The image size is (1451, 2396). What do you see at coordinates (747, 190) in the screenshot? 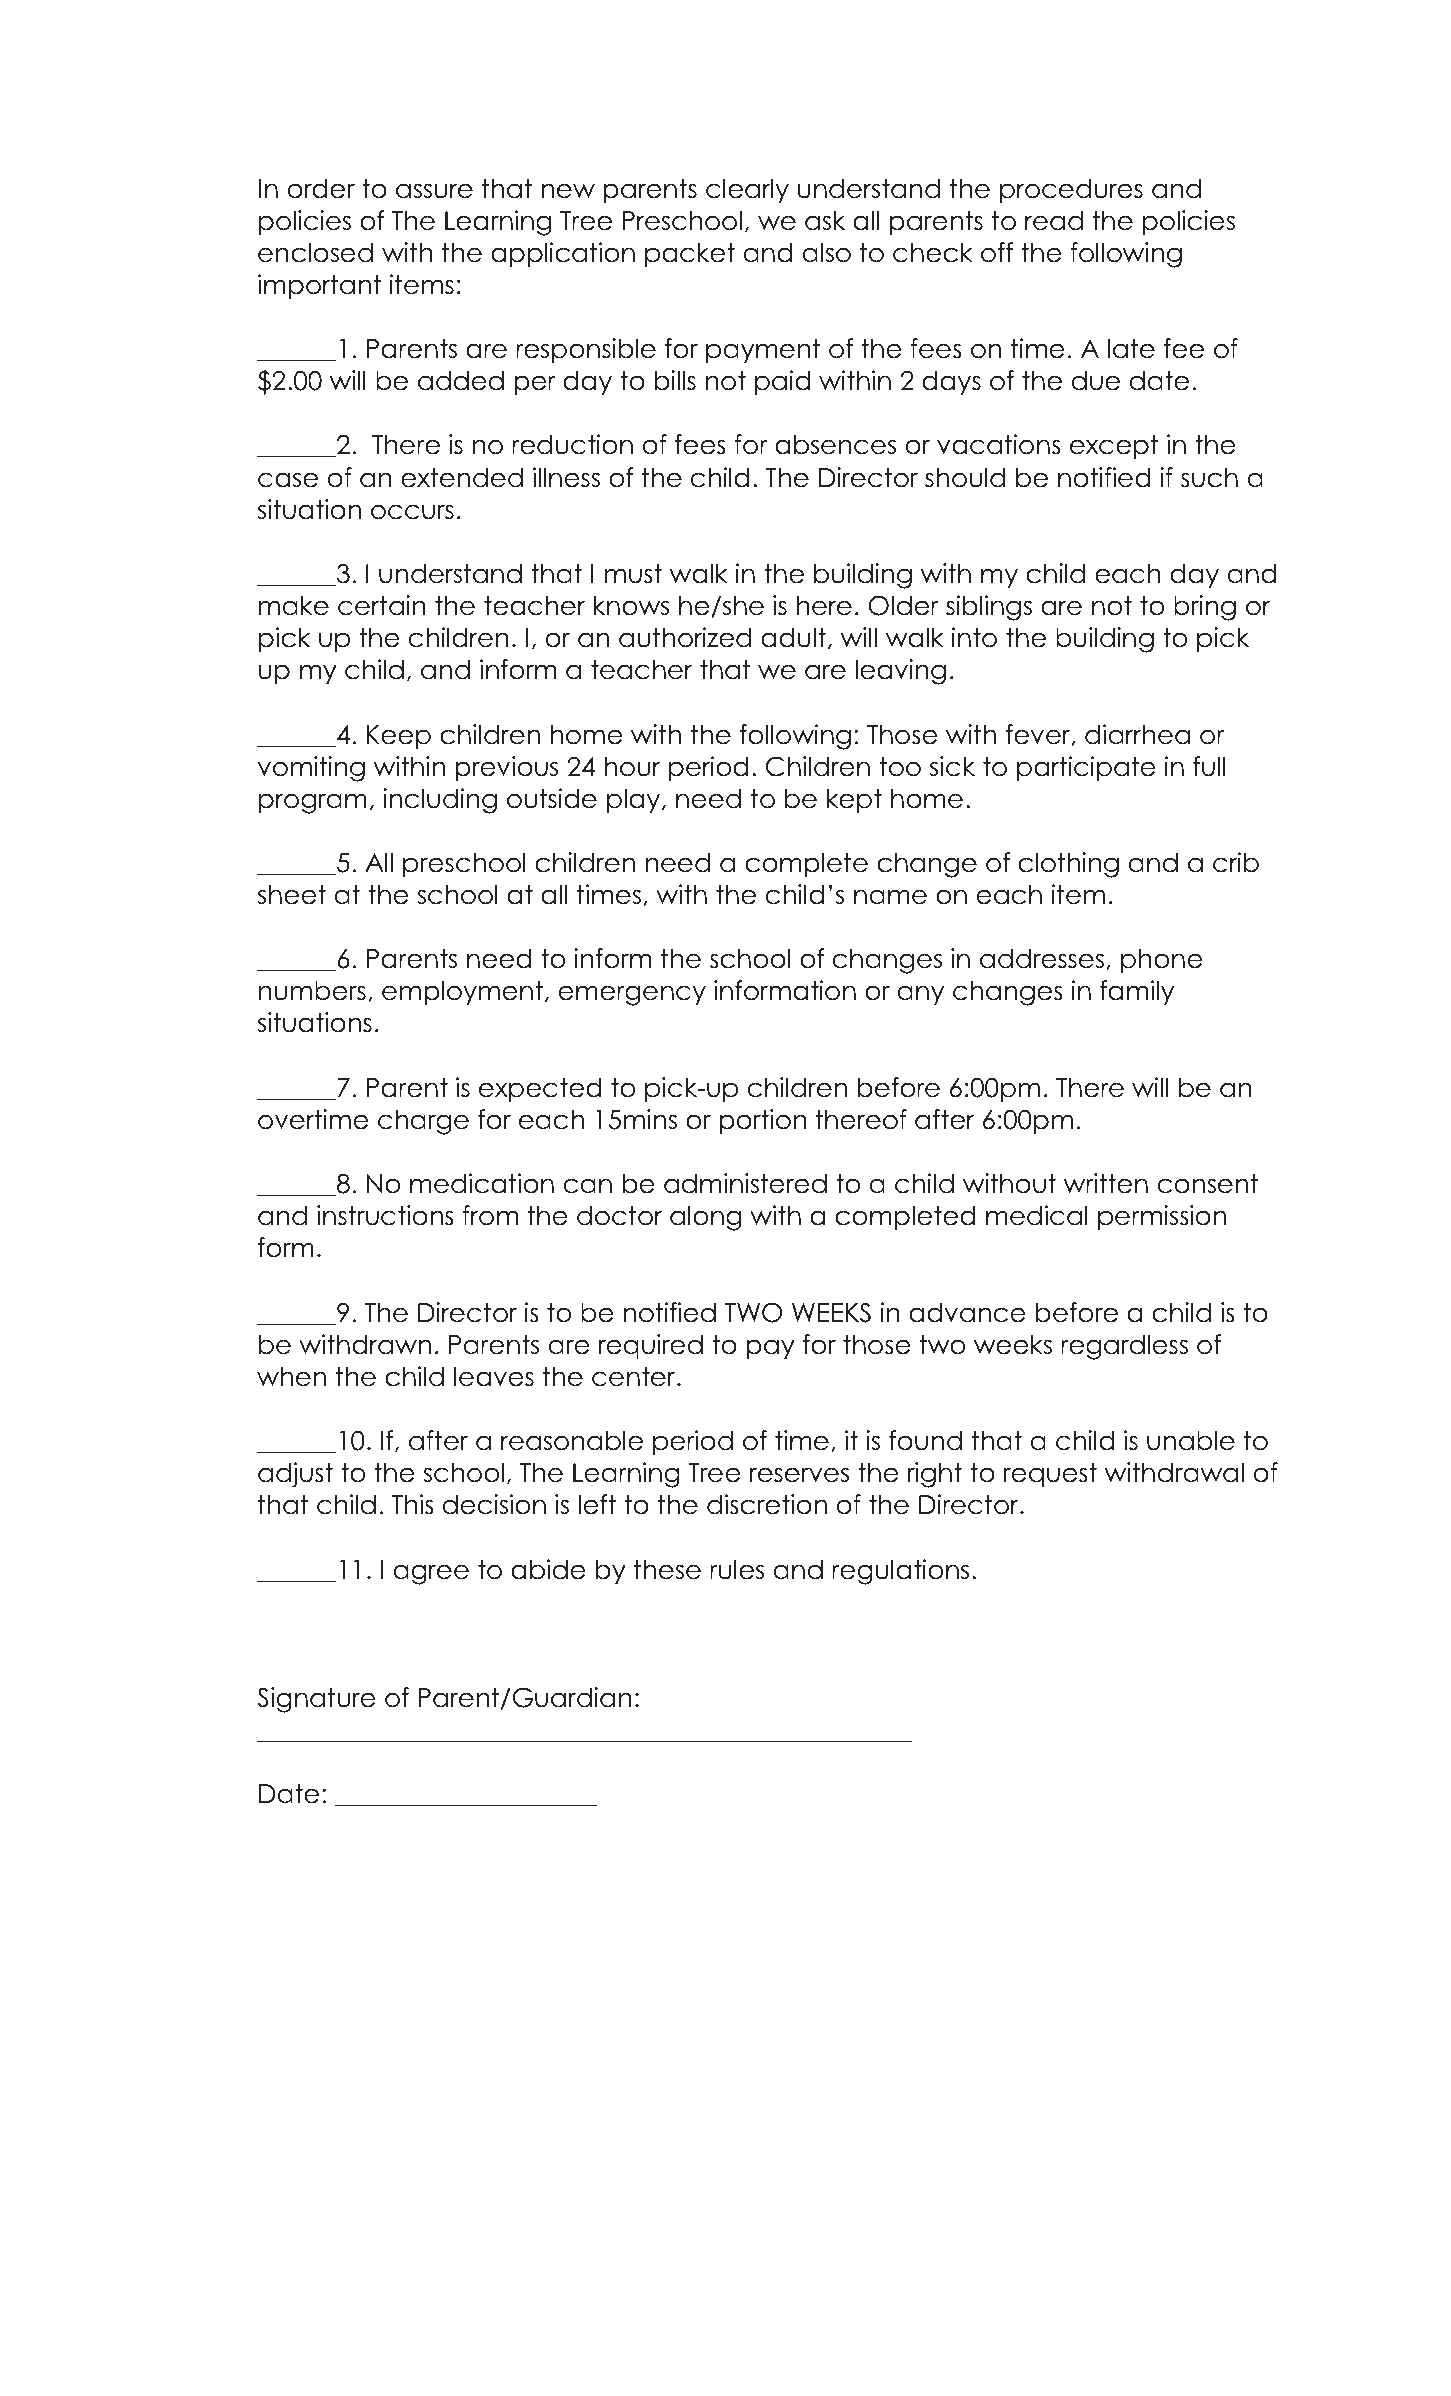
I see `clearly` at bounding box center [747, 190].
